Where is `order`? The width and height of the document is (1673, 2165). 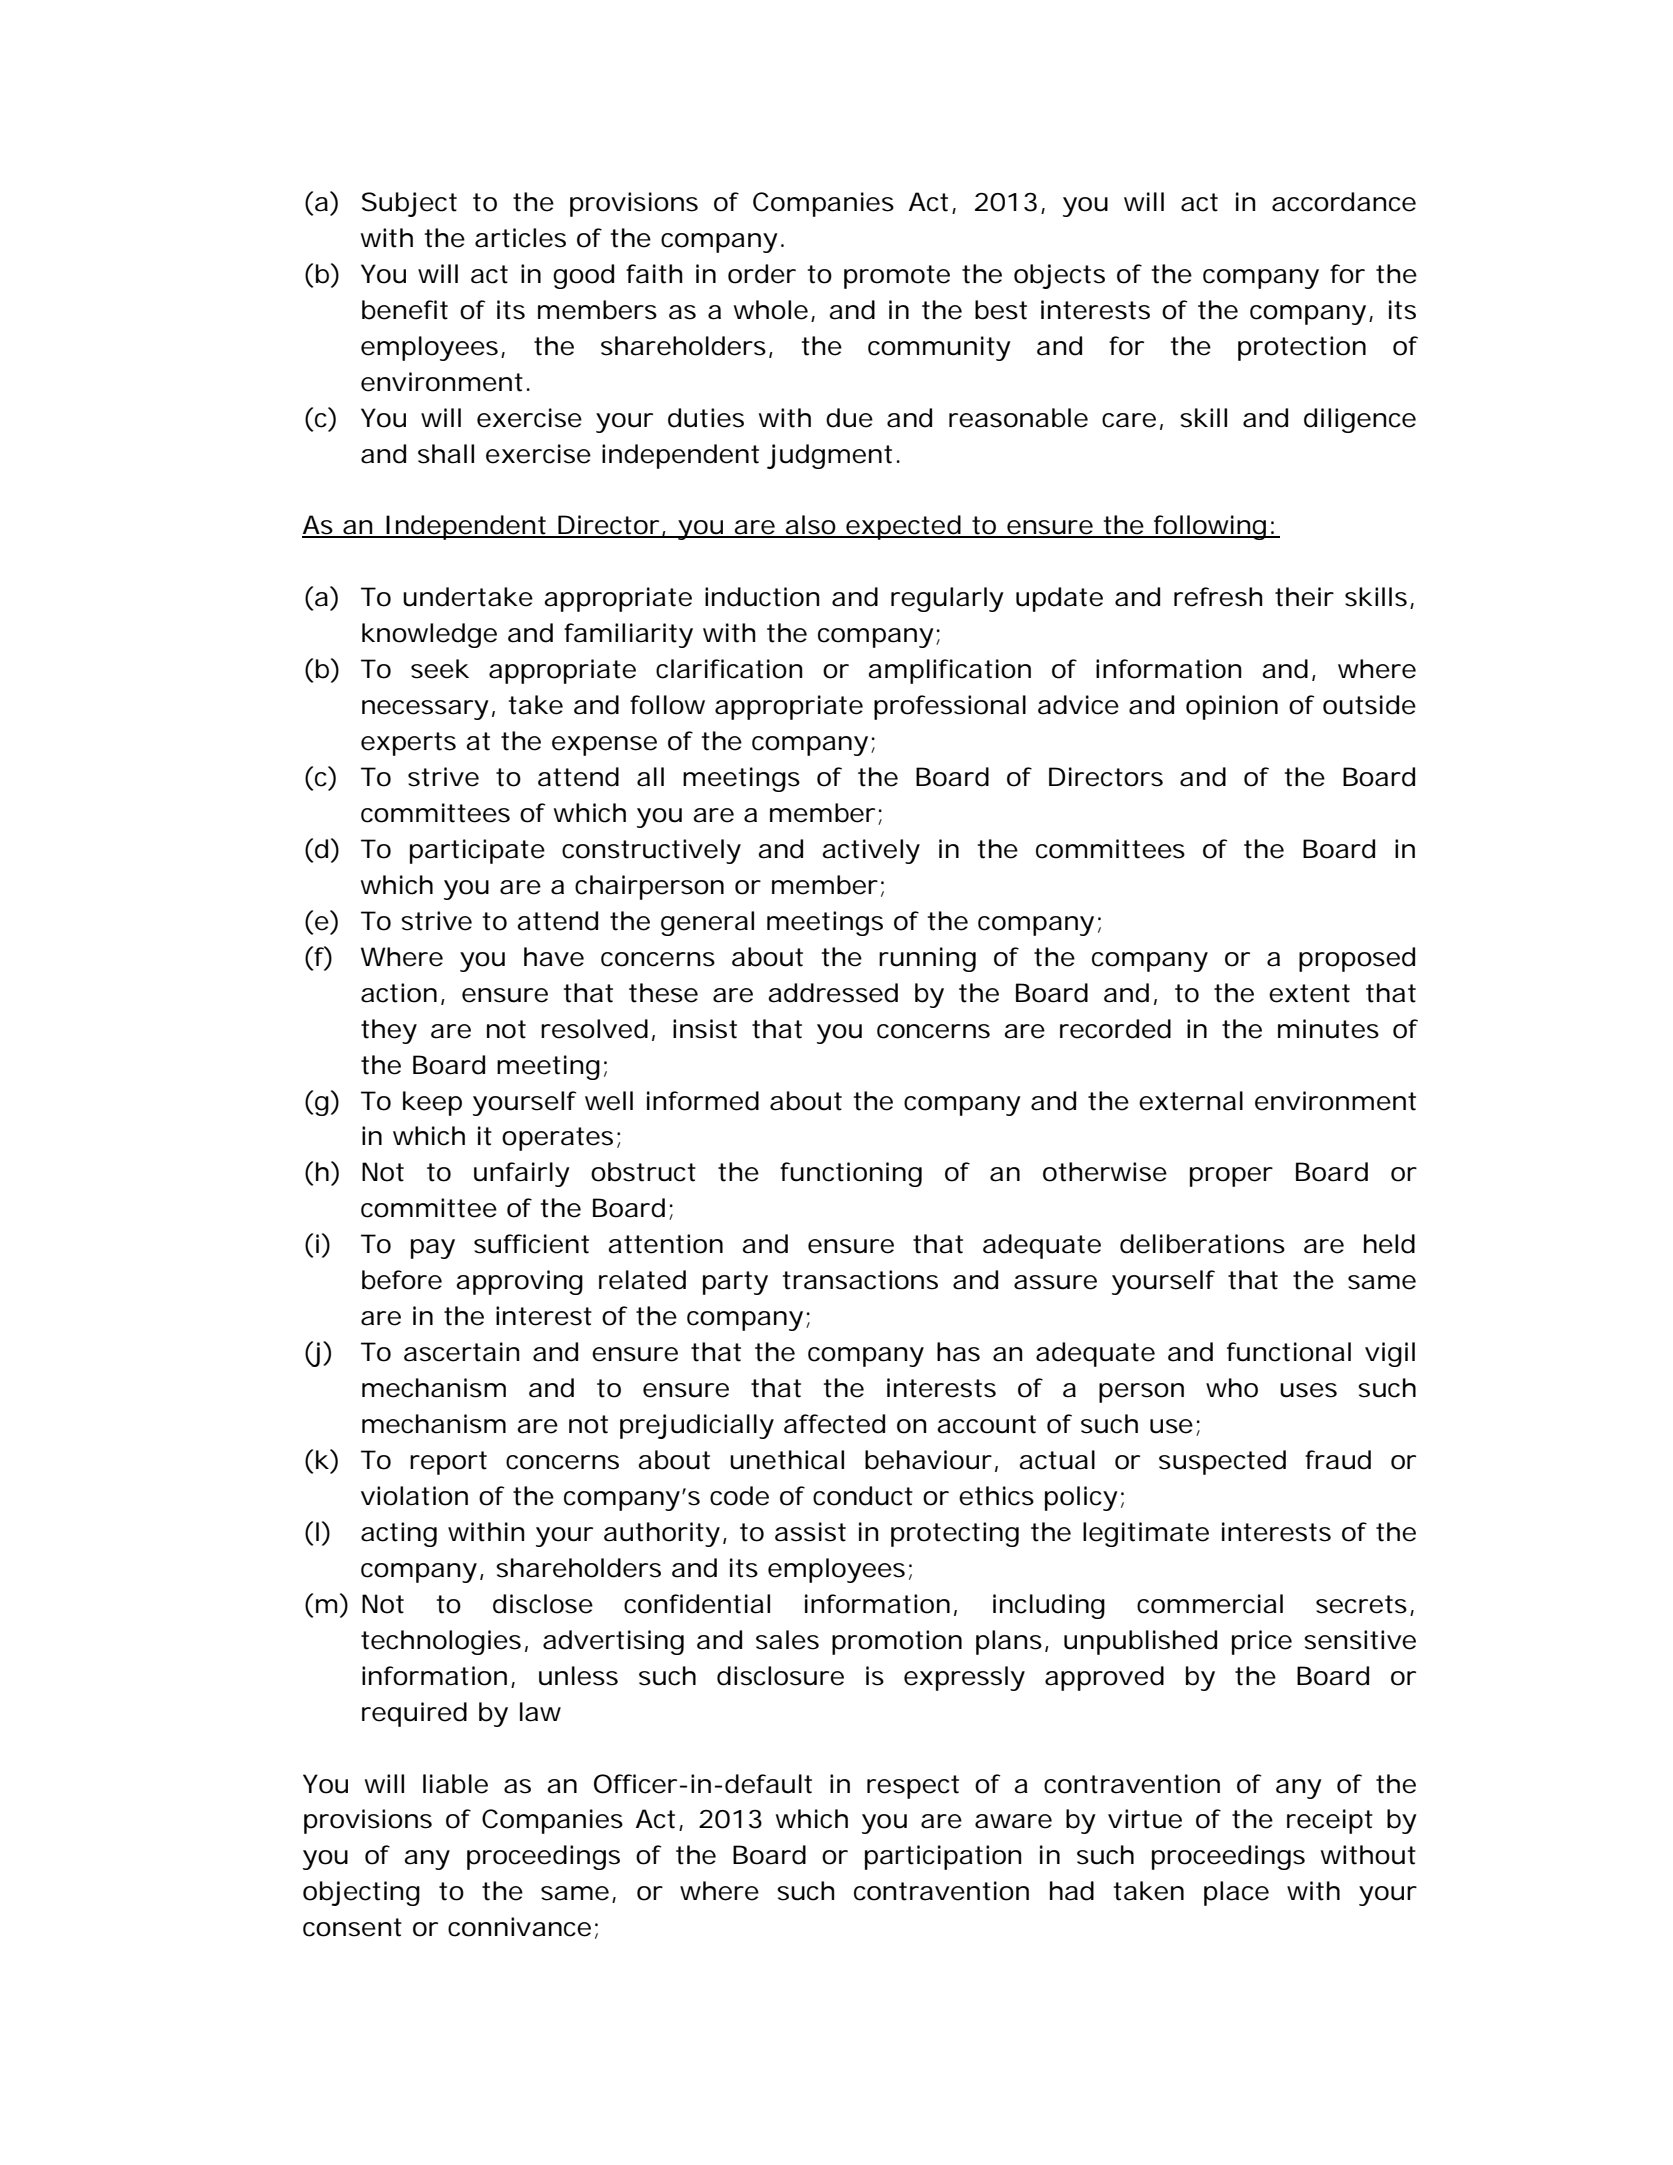 order is located at coordinates (762, 274).
